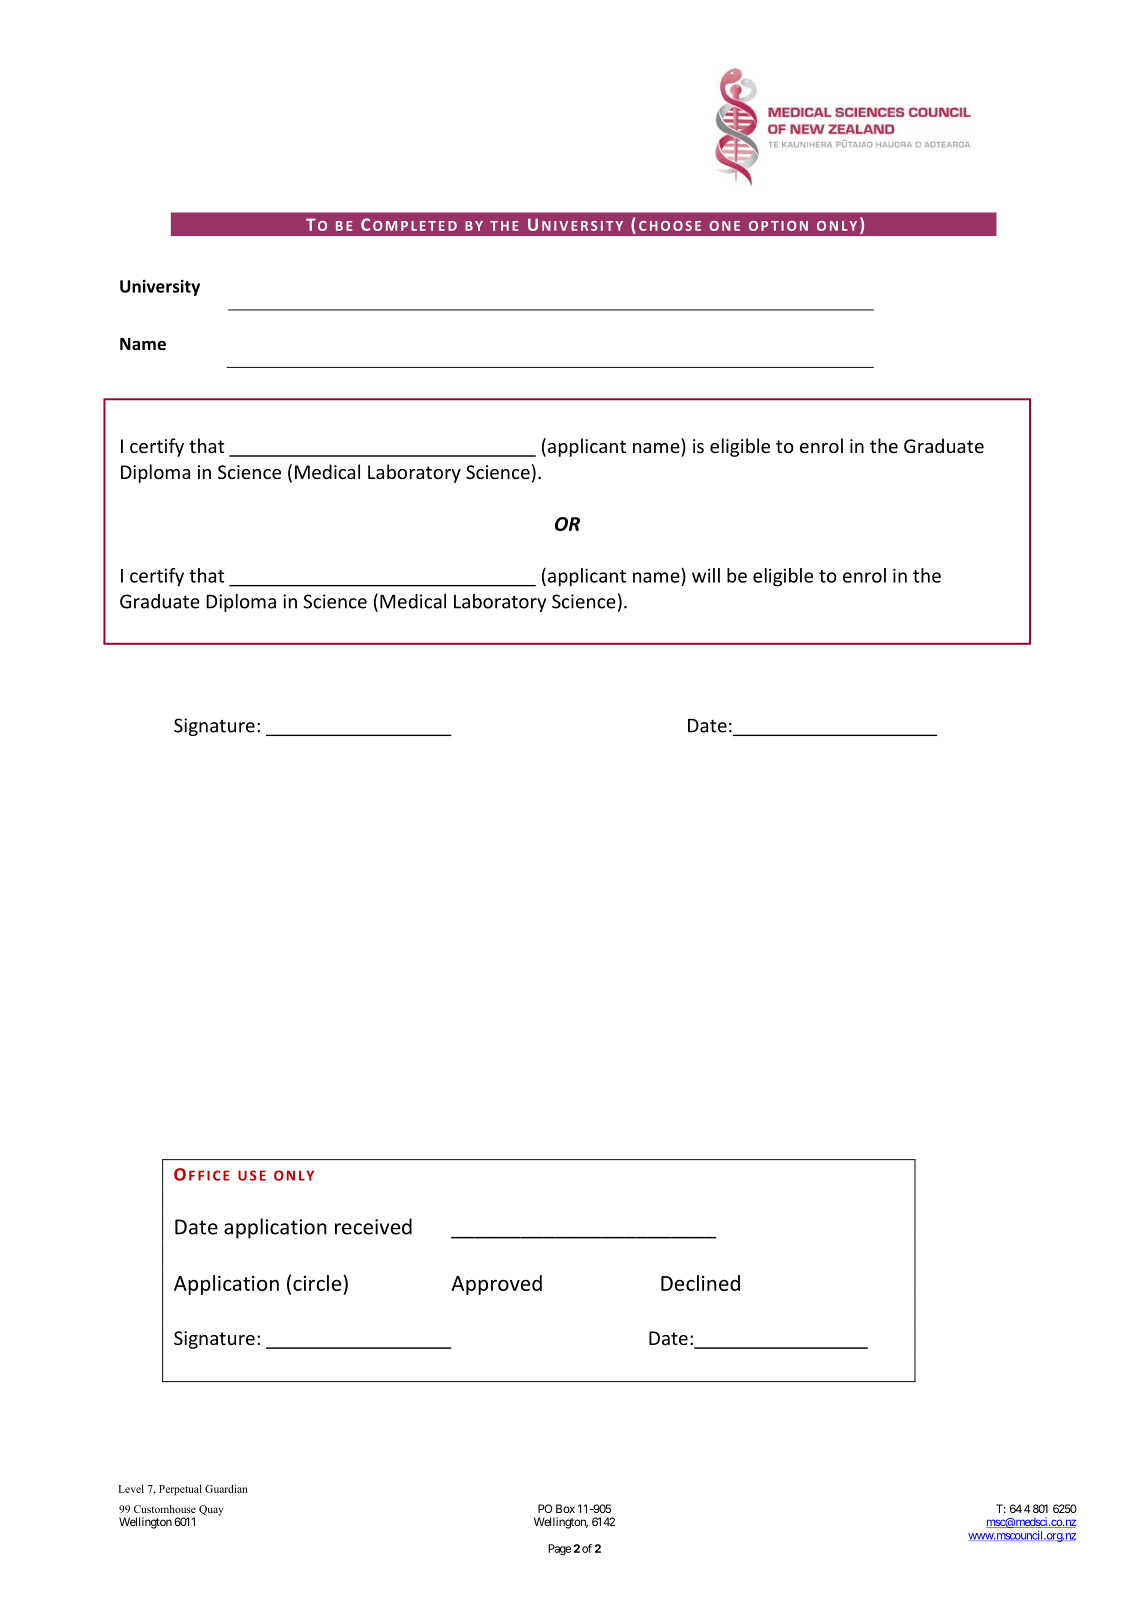  Describe the element at coordinates (706, 575) in the screenshot. I see `will` at that location.
